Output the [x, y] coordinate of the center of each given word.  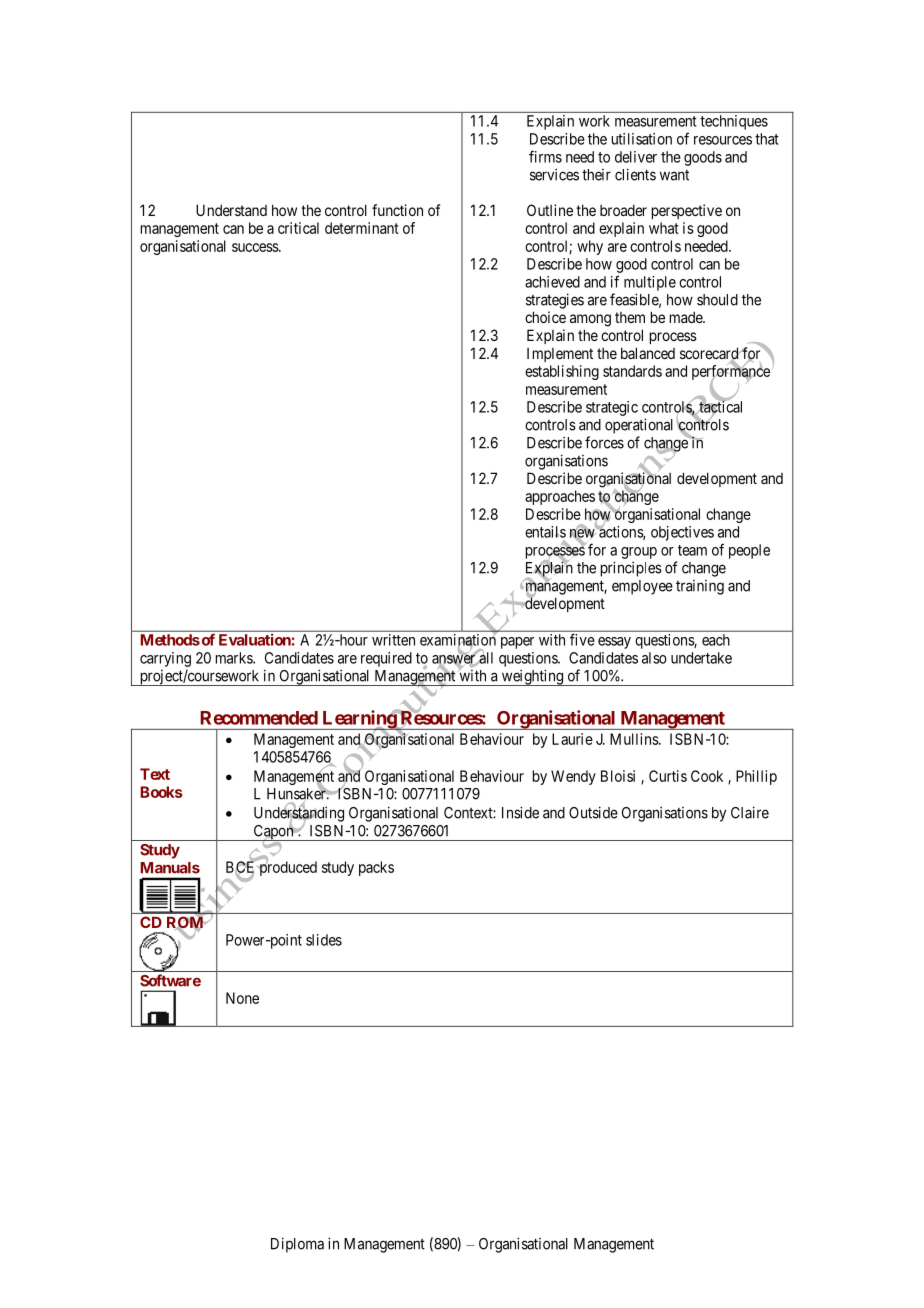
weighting [532, 677]
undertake [701, 658]
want [674, 175]
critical [298, 228]
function [397, 210]
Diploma [297, 1245]
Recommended [259, 718]
